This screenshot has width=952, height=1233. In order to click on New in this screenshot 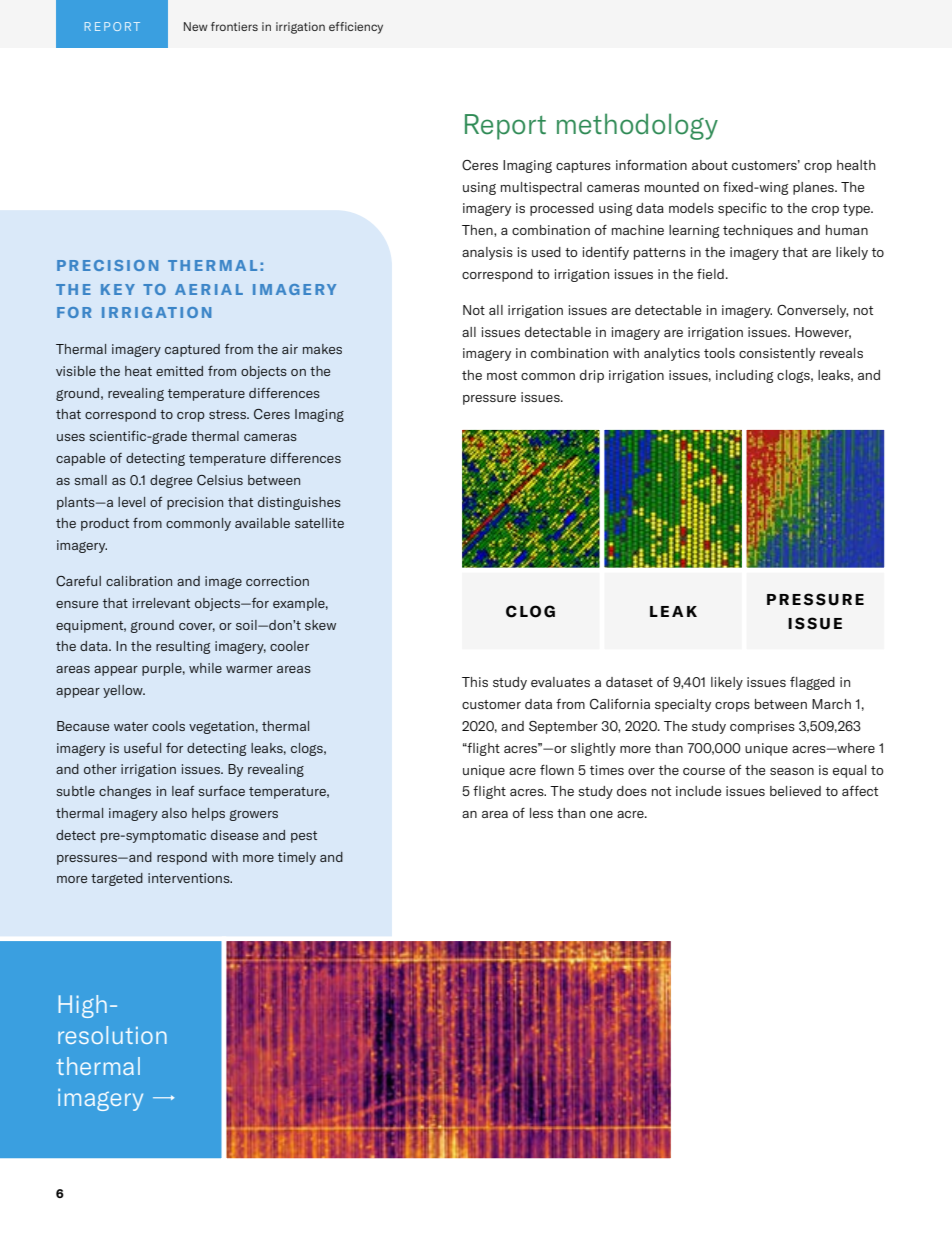, I will do `click(196, 26)`.
